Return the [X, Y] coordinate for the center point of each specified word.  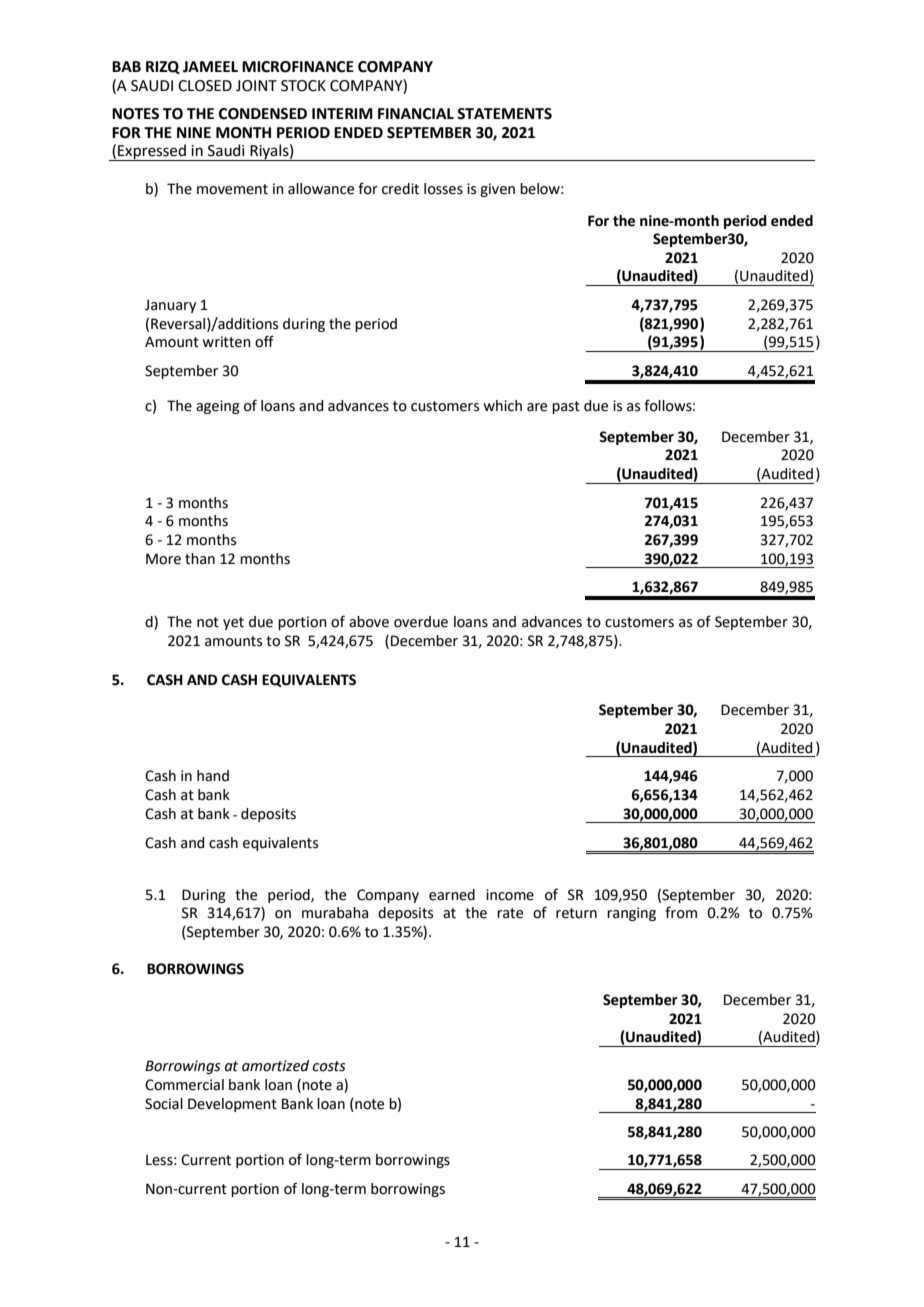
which [502, 406]
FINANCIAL [416, 114]
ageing [218, 407]
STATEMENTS [504, 114]
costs [329, 1066]
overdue [421, 622]
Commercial [184, 1085]
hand [213, 776]
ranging [631, 914]
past [566, 407]
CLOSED [205, 86]
